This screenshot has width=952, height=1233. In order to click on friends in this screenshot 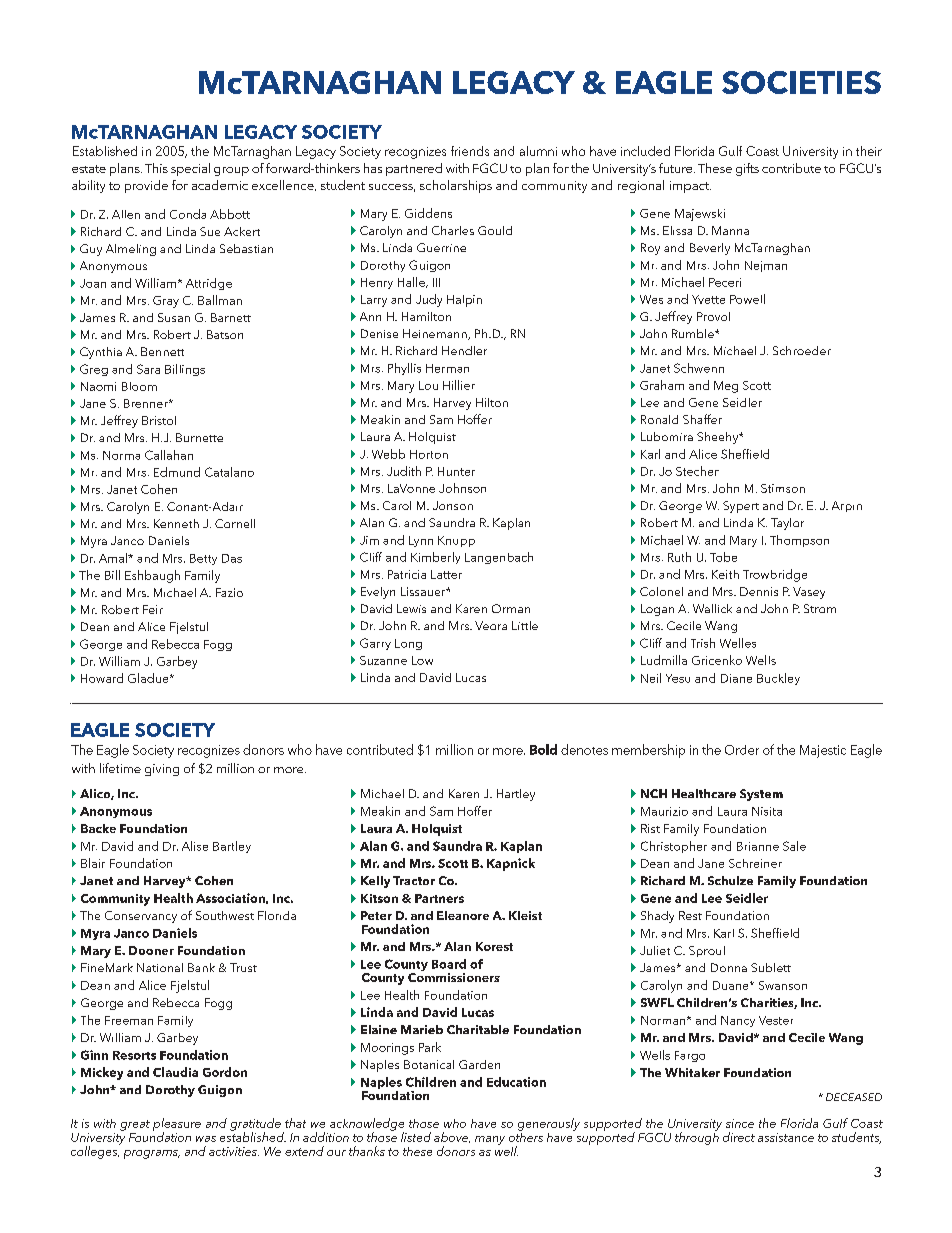, I will do `click(470, 151)`.
